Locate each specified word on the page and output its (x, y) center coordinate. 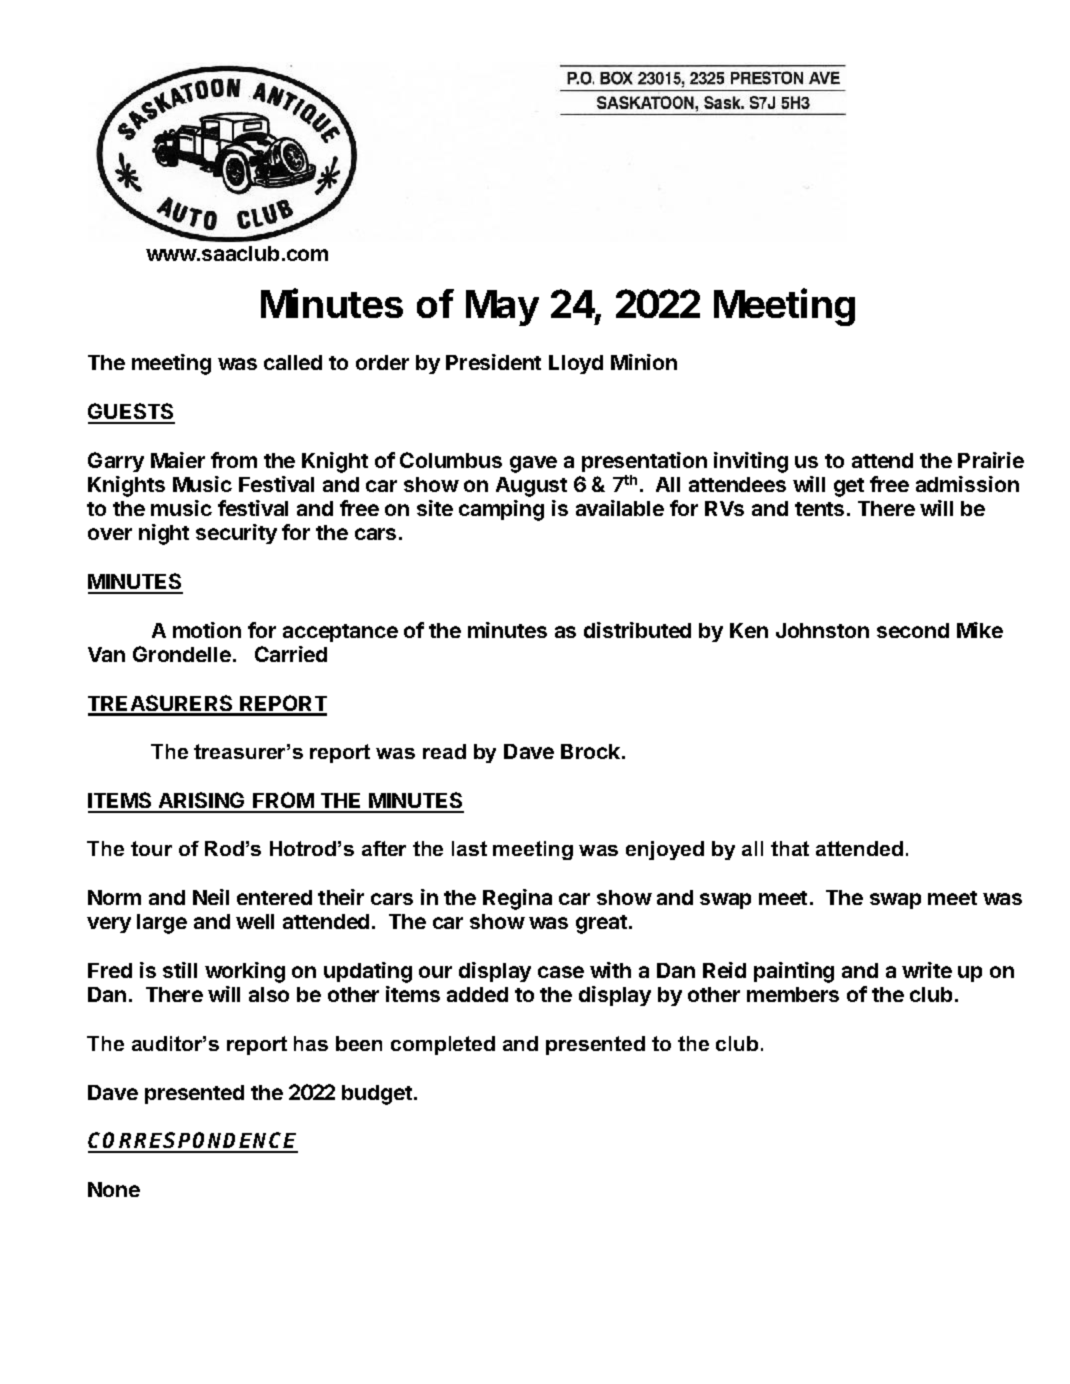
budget (377, 1095)
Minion (644, 362)
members (793, 994)
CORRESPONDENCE (193, 1142)
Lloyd (576, 364)
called (293, 362)
